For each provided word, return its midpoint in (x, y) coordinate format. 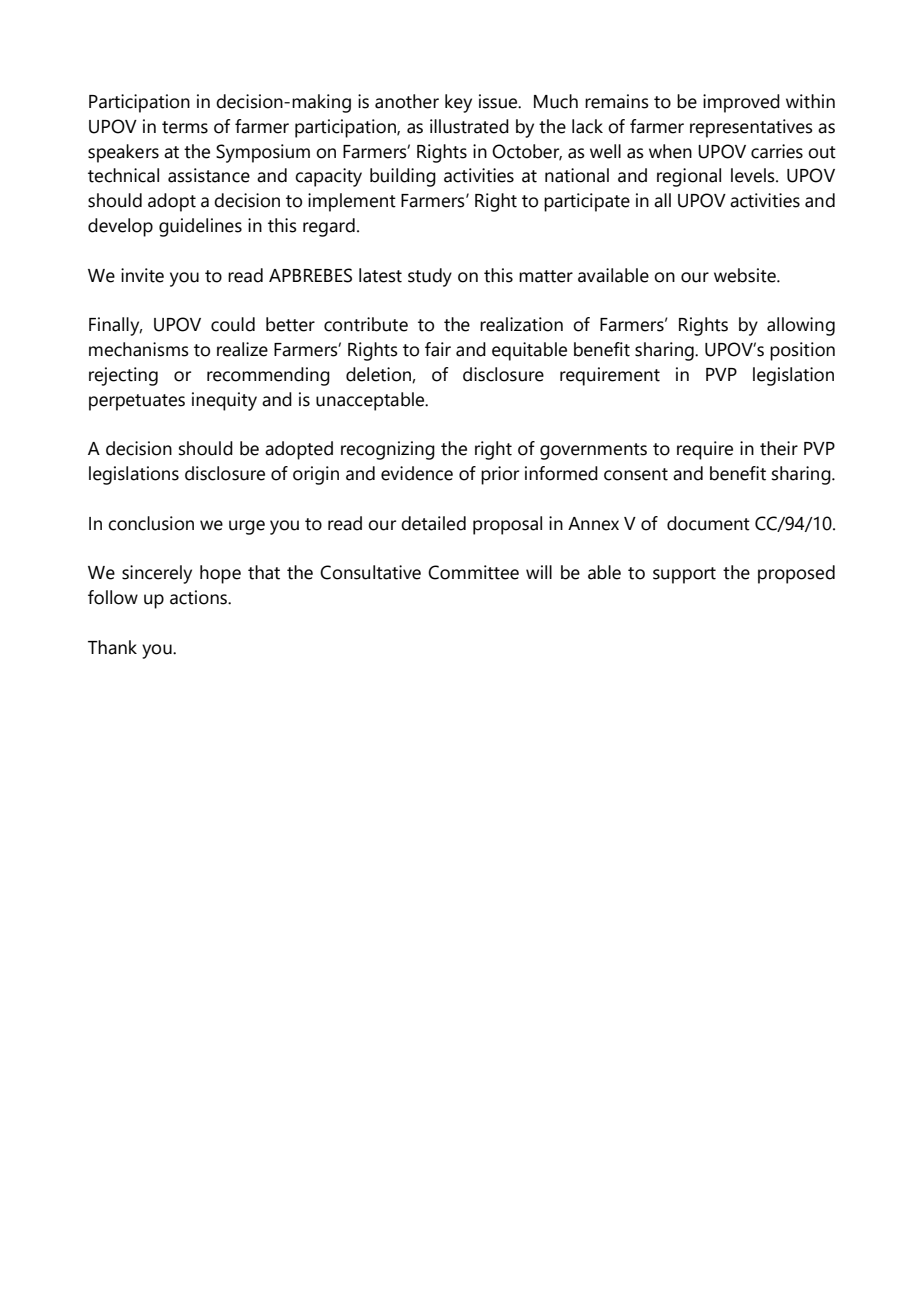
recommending (268, 376)
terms (185, 127)
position (802, 351)
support (684, 575)
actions (199, 597)
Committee (473, 572)
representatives (751, 128)
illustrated (469, 126)
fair (438, 349)
